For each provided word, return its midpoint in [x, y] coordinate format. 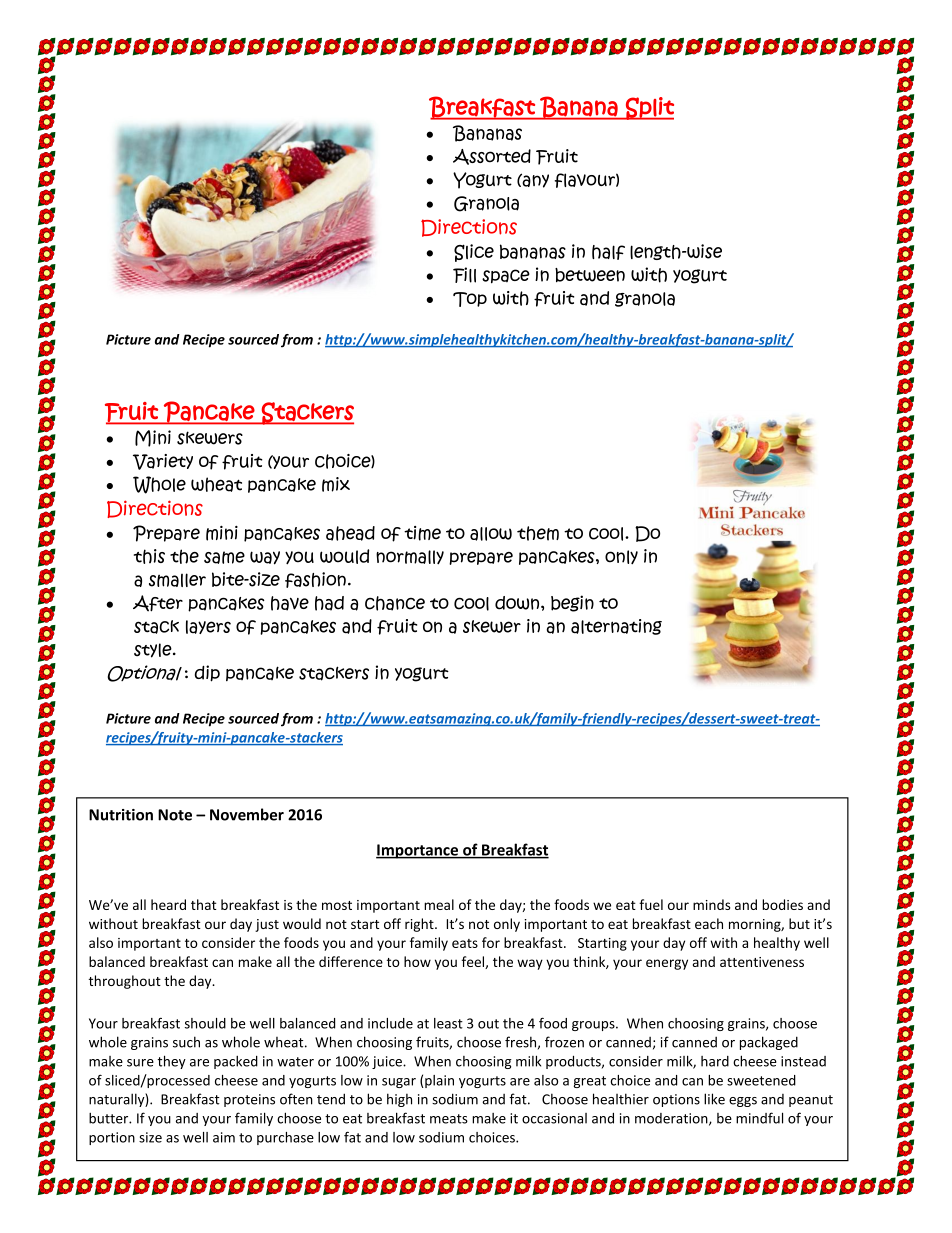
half [608, 252]
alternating [616, 627]
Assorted [492, 157]
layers [208, 627]
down [518, 603]
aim [224, 1137]
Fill [464, 275]
